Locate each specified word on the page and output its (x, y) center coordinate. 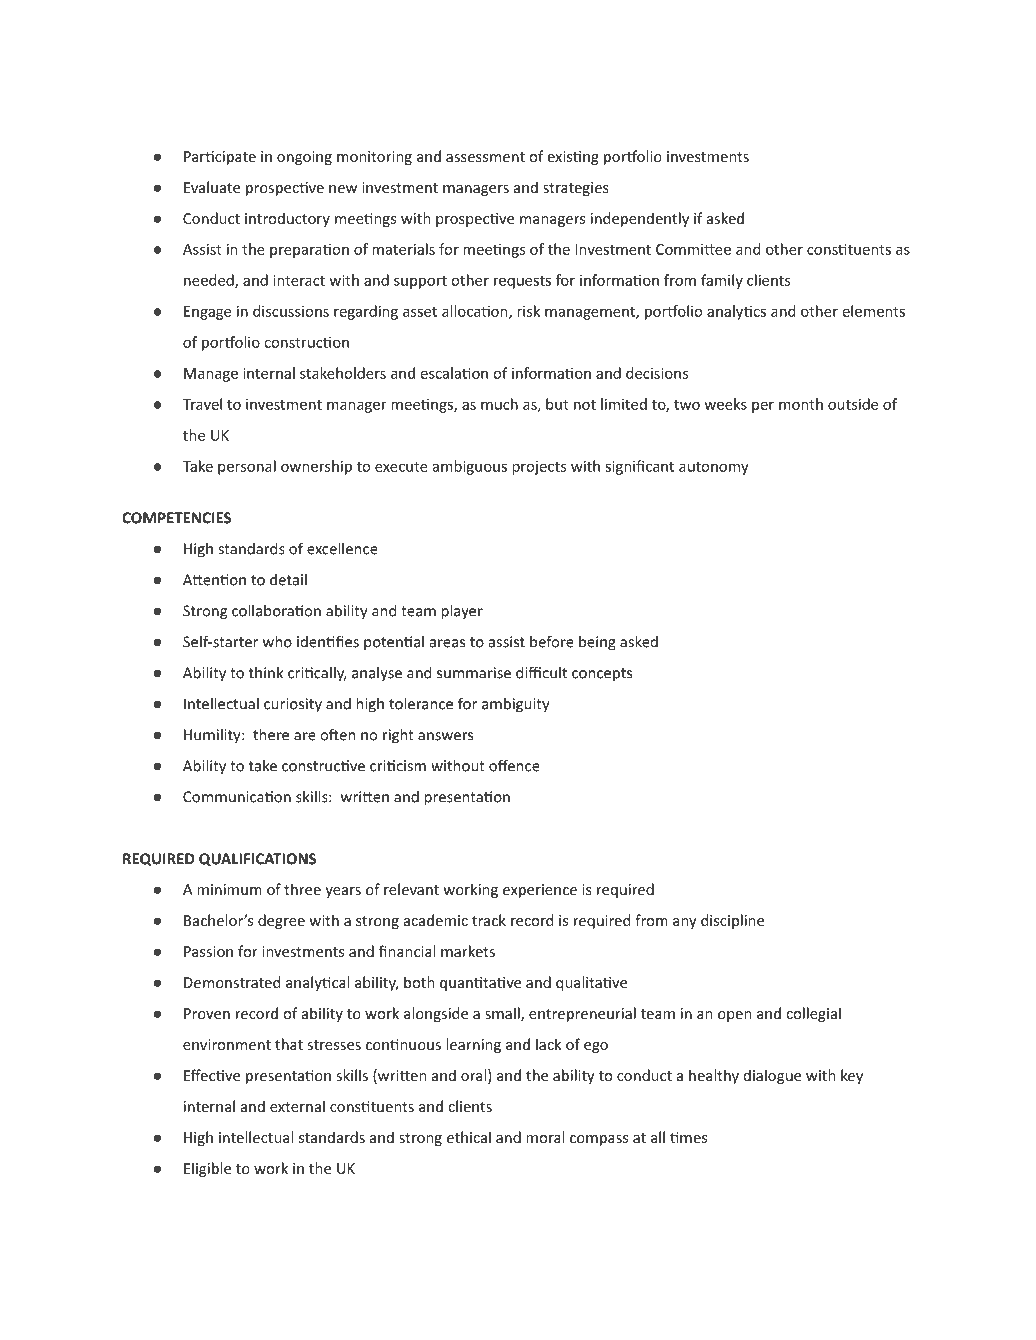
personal (247, 467)
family (722, 281)
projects (539, 468)
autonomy (714, 468)
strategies (576, 189)
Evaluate (212, 187)
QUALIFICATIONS (257, 859)
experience (540, 891)
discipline (732, 921)
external (297, 1106)
